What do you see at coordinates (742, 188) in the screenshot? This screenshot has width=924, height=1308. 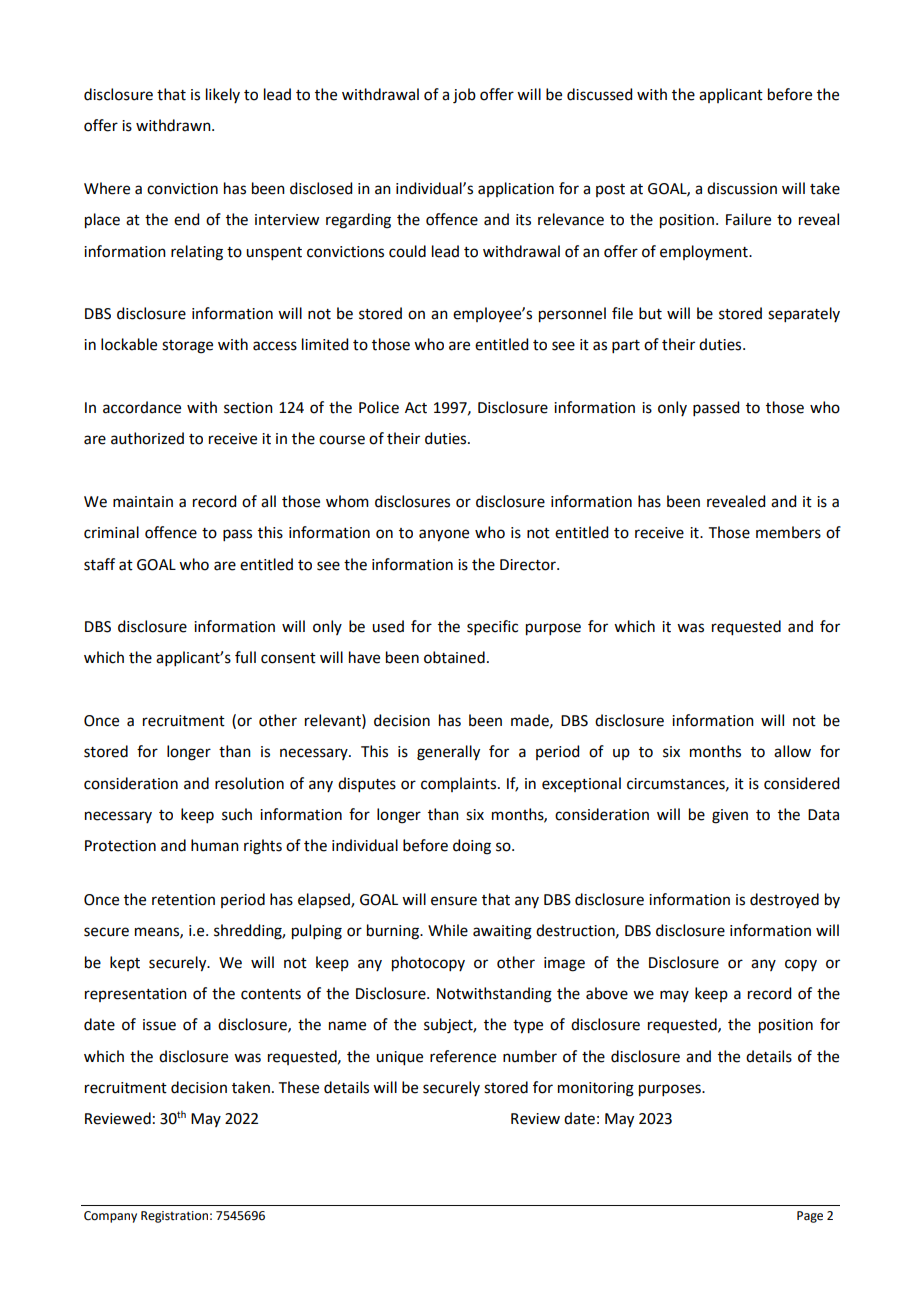 I see `discussion` at bounding box center [742, 188].
